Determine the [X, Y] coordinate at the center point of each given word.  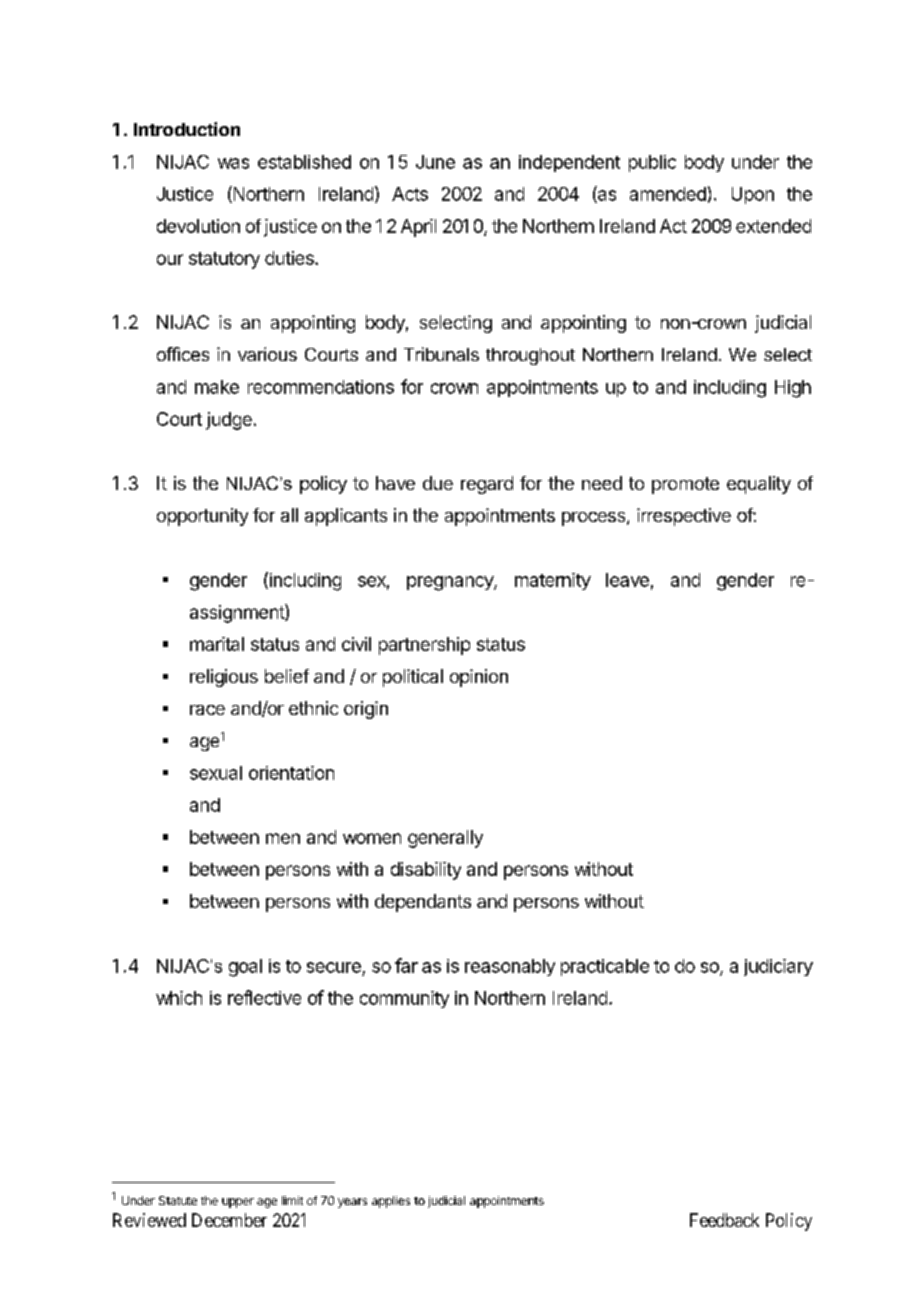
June [435, 162]
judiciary [778, 967]
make [217, 387]
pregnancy [451, 583]
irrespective [684, 517]
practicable [605, 967]
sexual [216, 773]
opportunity [202, 517]
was [233, 163]
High [793, 389]
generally [445, 839]
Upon [753, 195]
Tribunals [441, 354]
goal [245, 968]
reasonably [510, 967]
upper [238, 1203]
